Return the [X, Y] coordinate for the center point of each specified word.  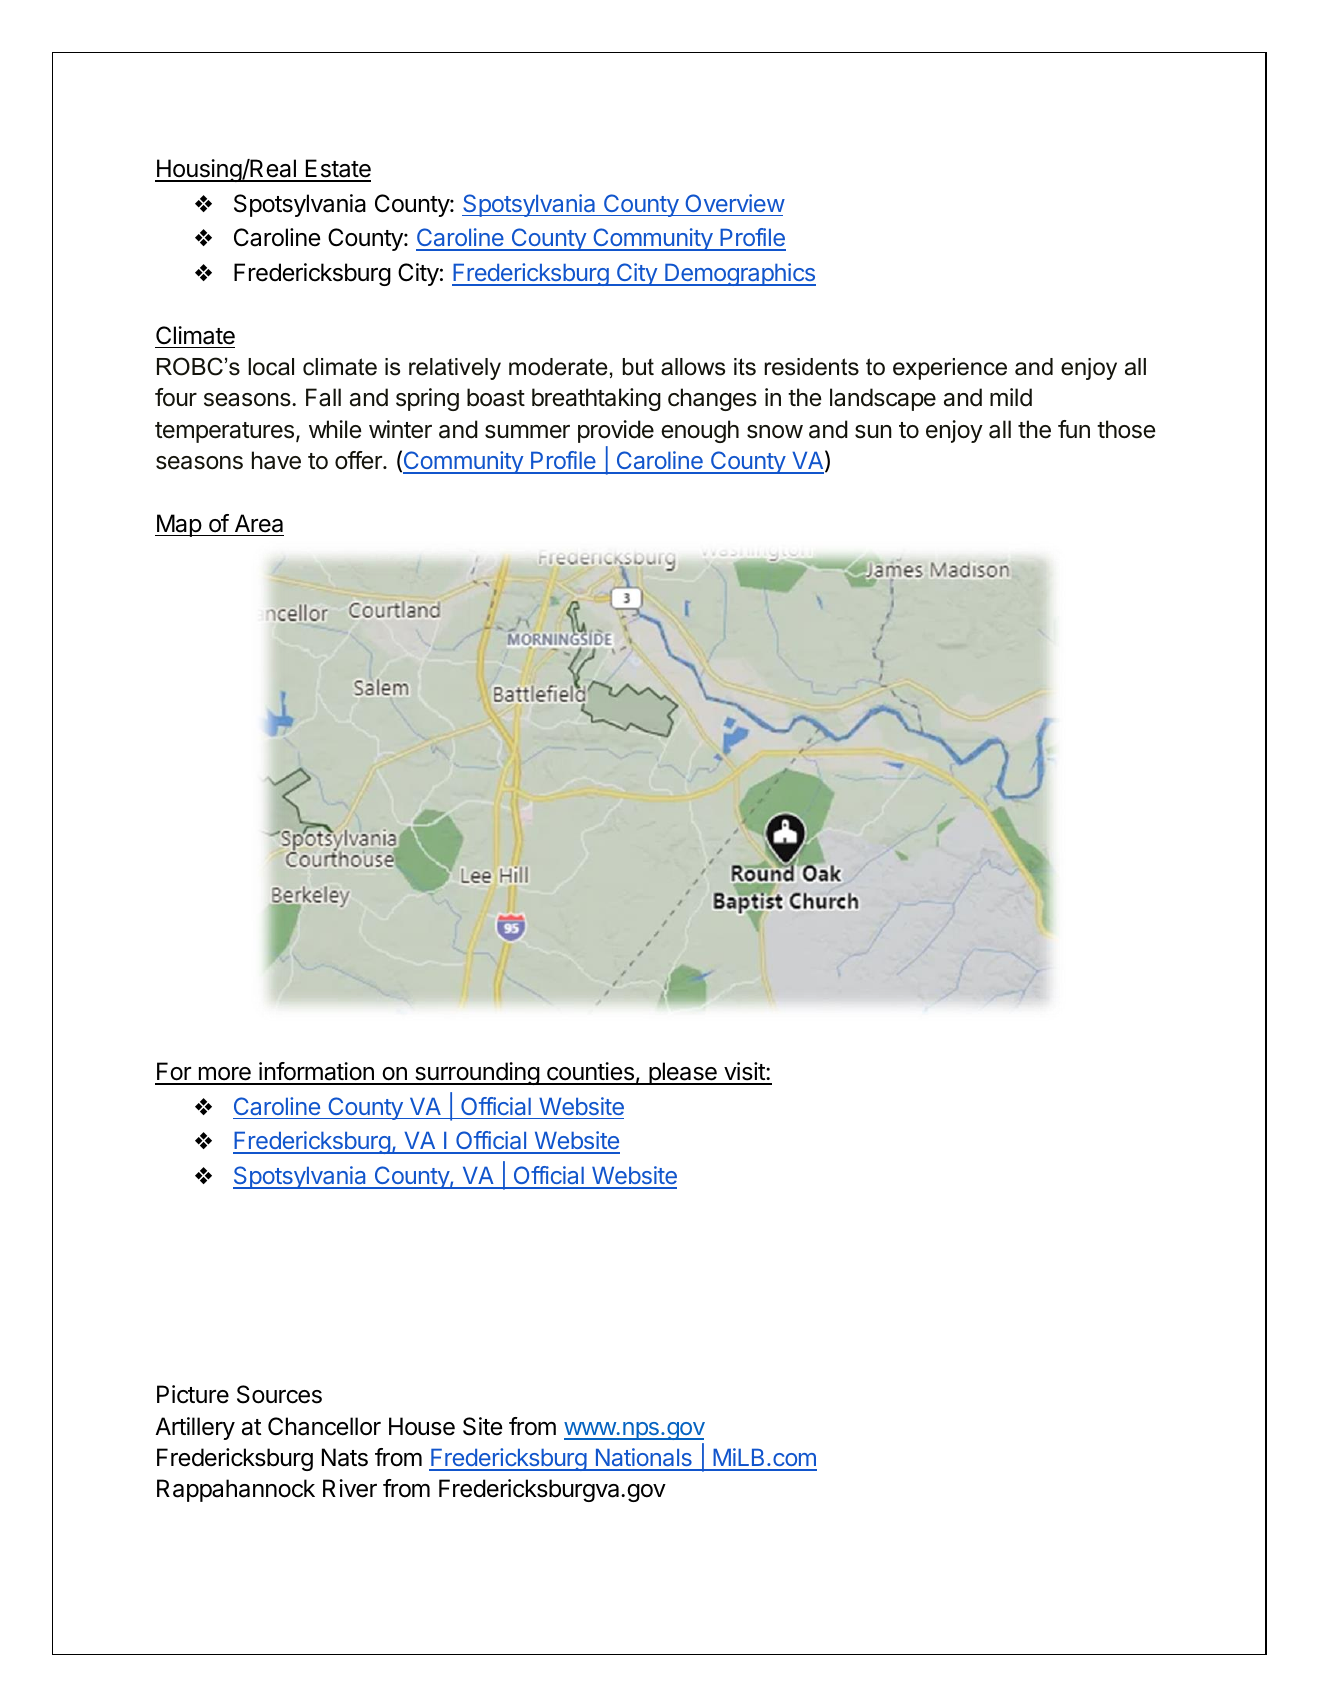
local [271, 367]
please [683, 1073]
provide [616, 431]
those [1126, 429]
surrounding [477, 1073]
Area [259, 523]
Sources [279, 1394]
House [422, 1426]
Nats [345, 1457]
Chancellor [324, 1426]
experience [950, 369]
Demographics [739, 274]
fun [1074, 429]
